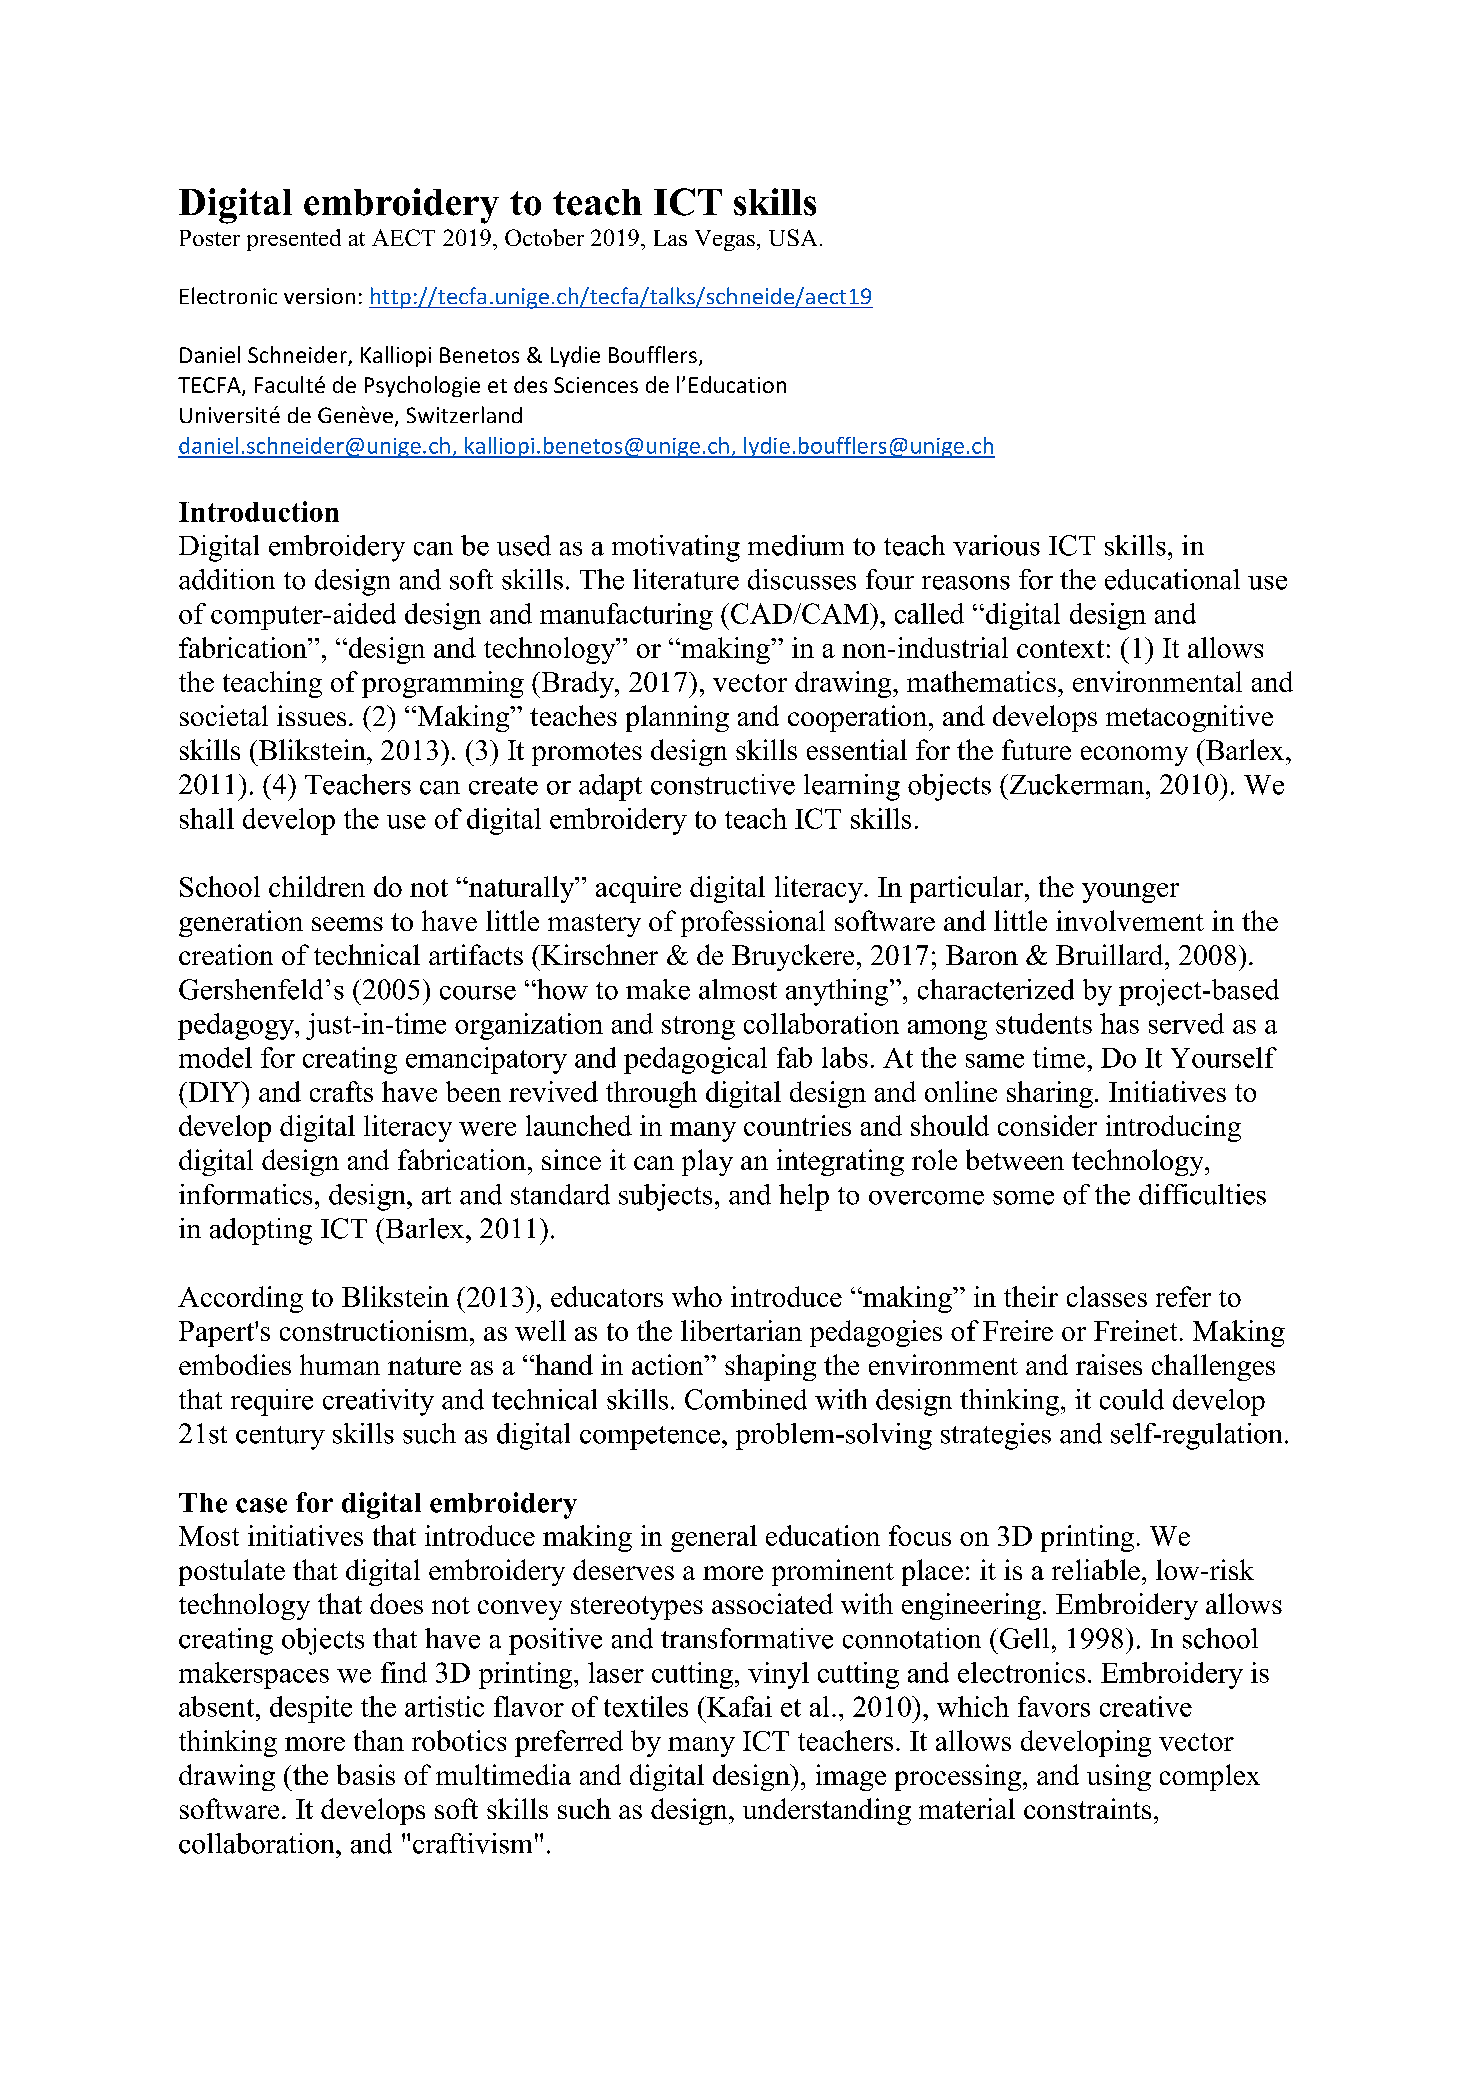 The image size is (1474, 2084). What do you see at coordinates (793, 237) in the screenshot?
I see `USA` at bounding box center [793, 237].
